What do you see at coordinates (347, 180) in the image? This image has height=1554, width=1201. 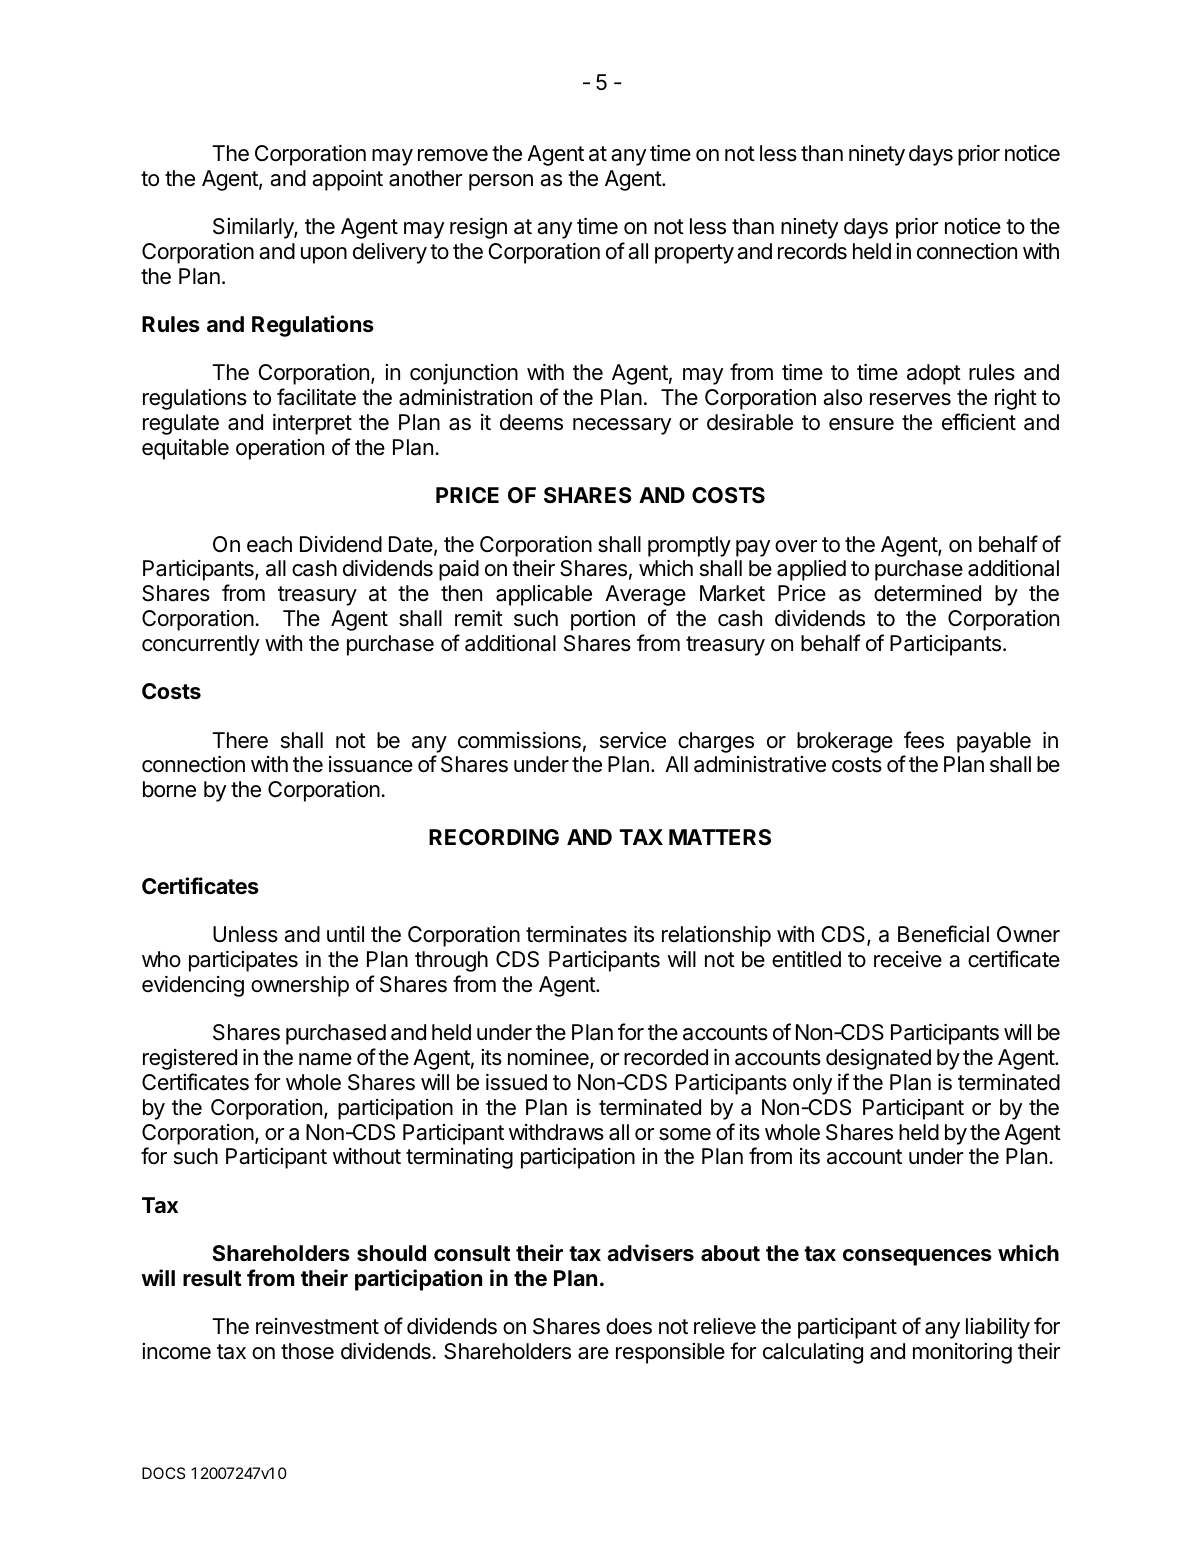 I see `appoint` at bounding box center [347, 180].
